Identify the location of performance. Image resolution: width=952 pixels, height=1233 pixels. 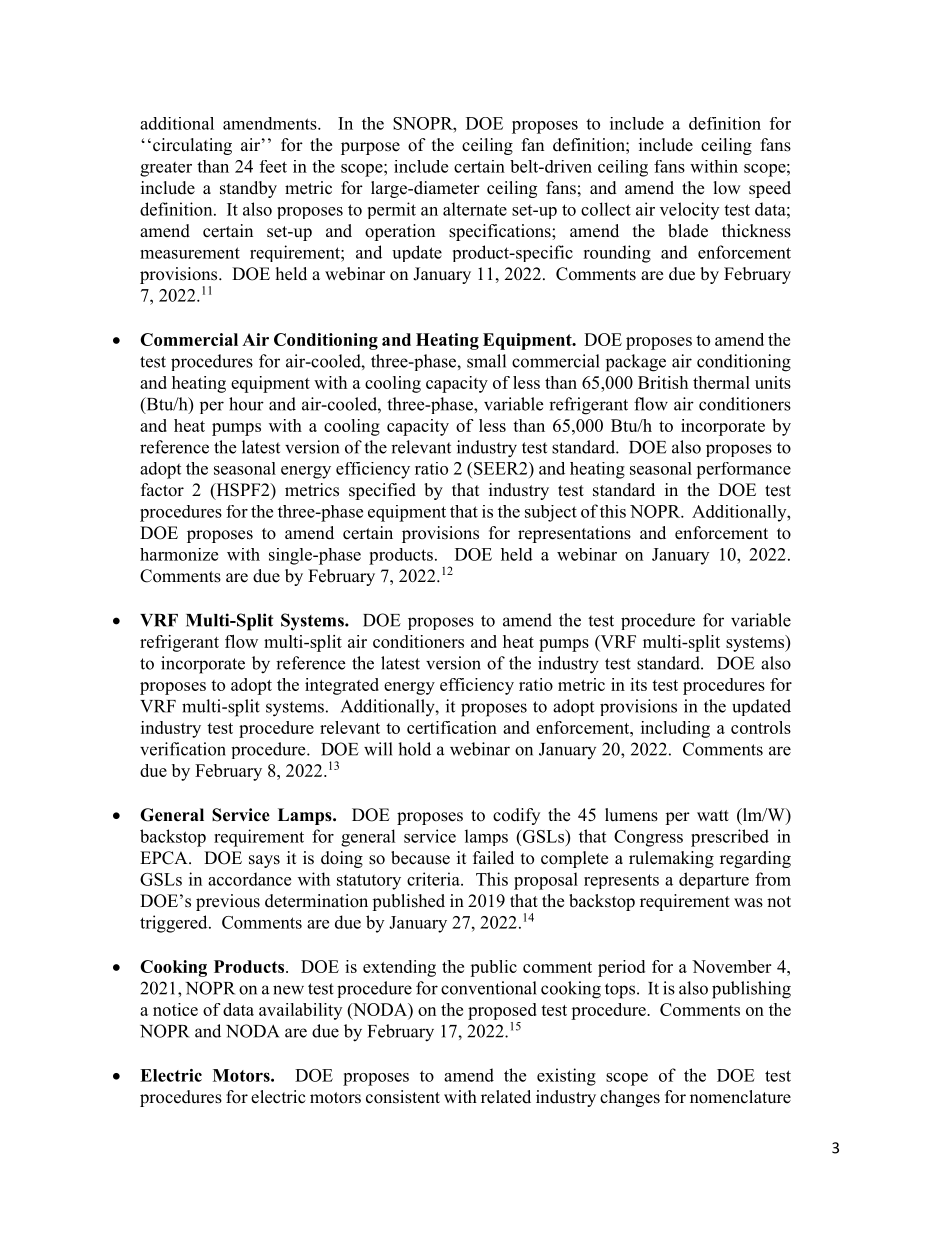
(743, 470).
